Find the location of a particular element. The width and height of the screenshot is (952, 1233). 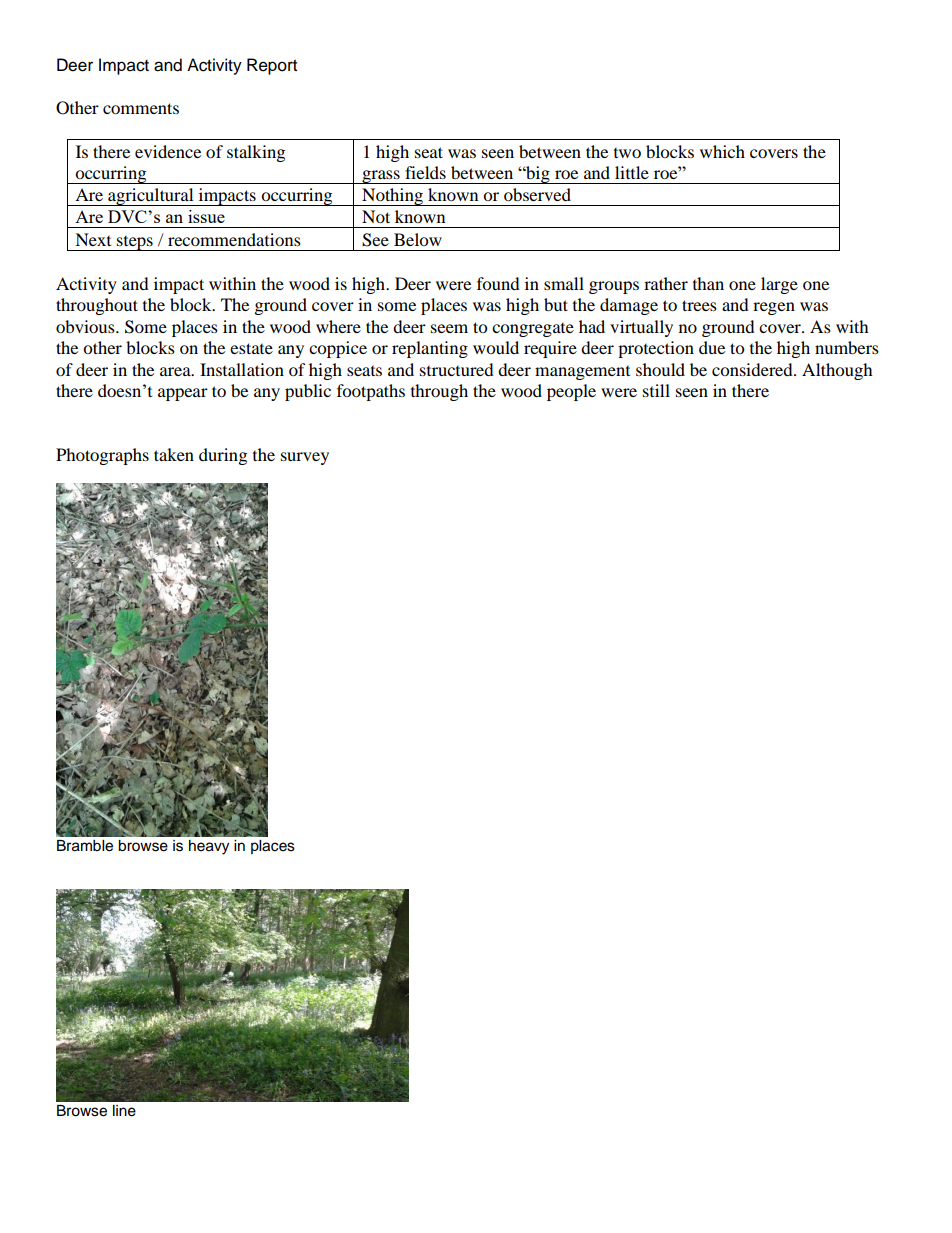

estate is located at coordinates (251, 348).
